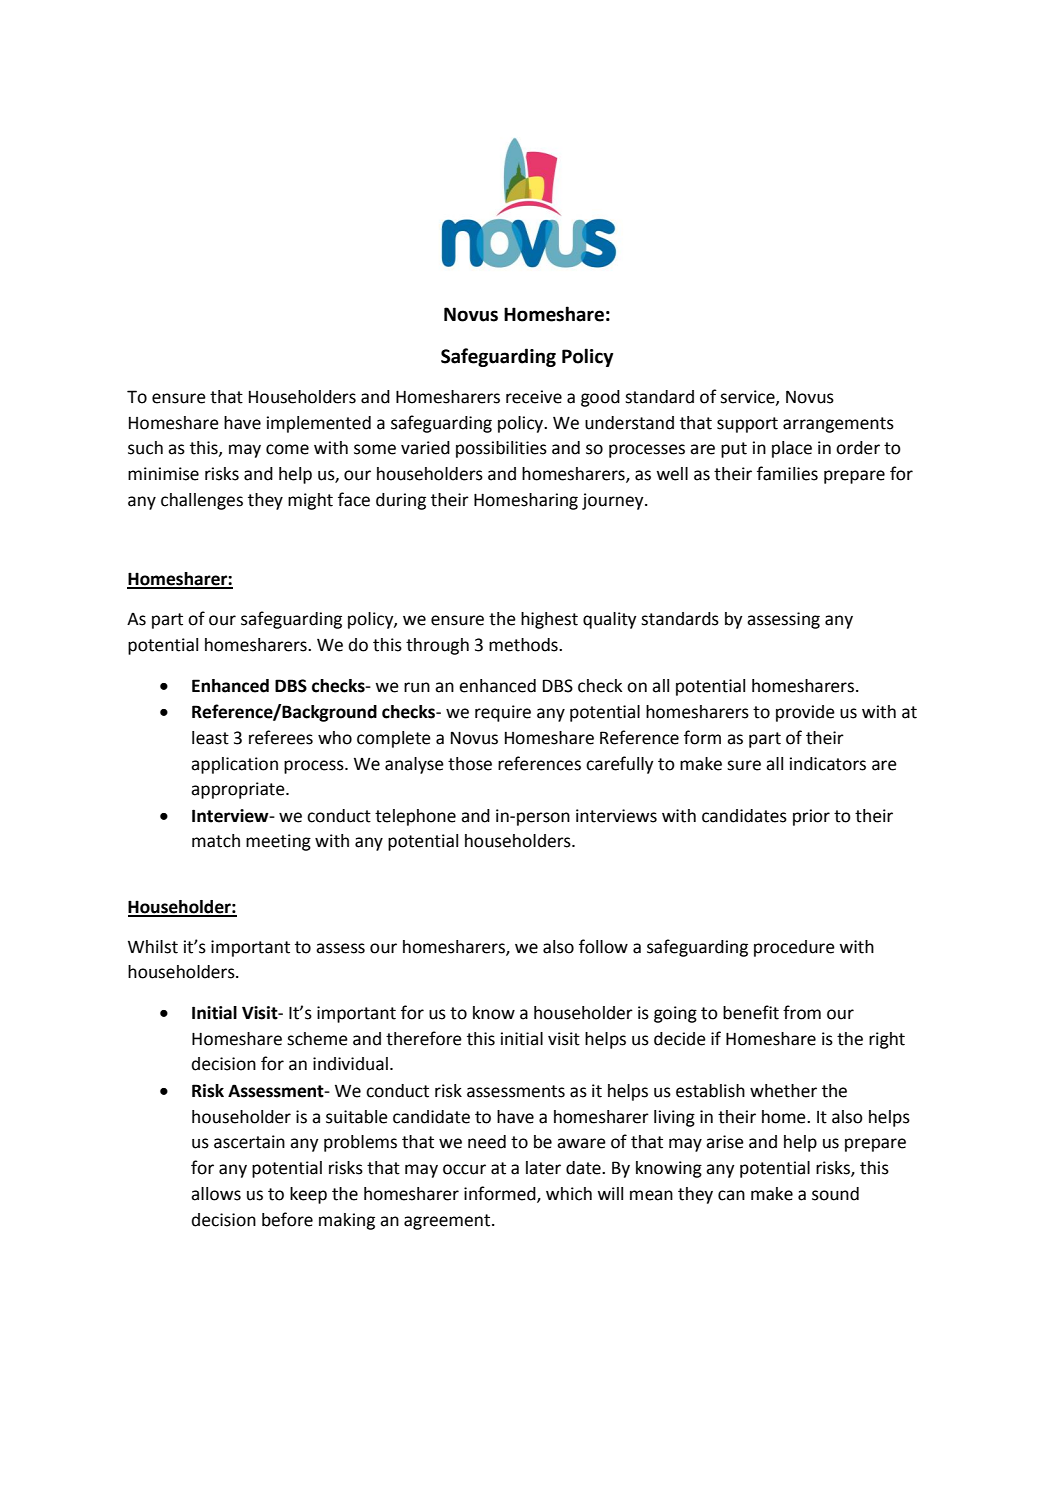  I want to click on receive, so click(534, 397).
